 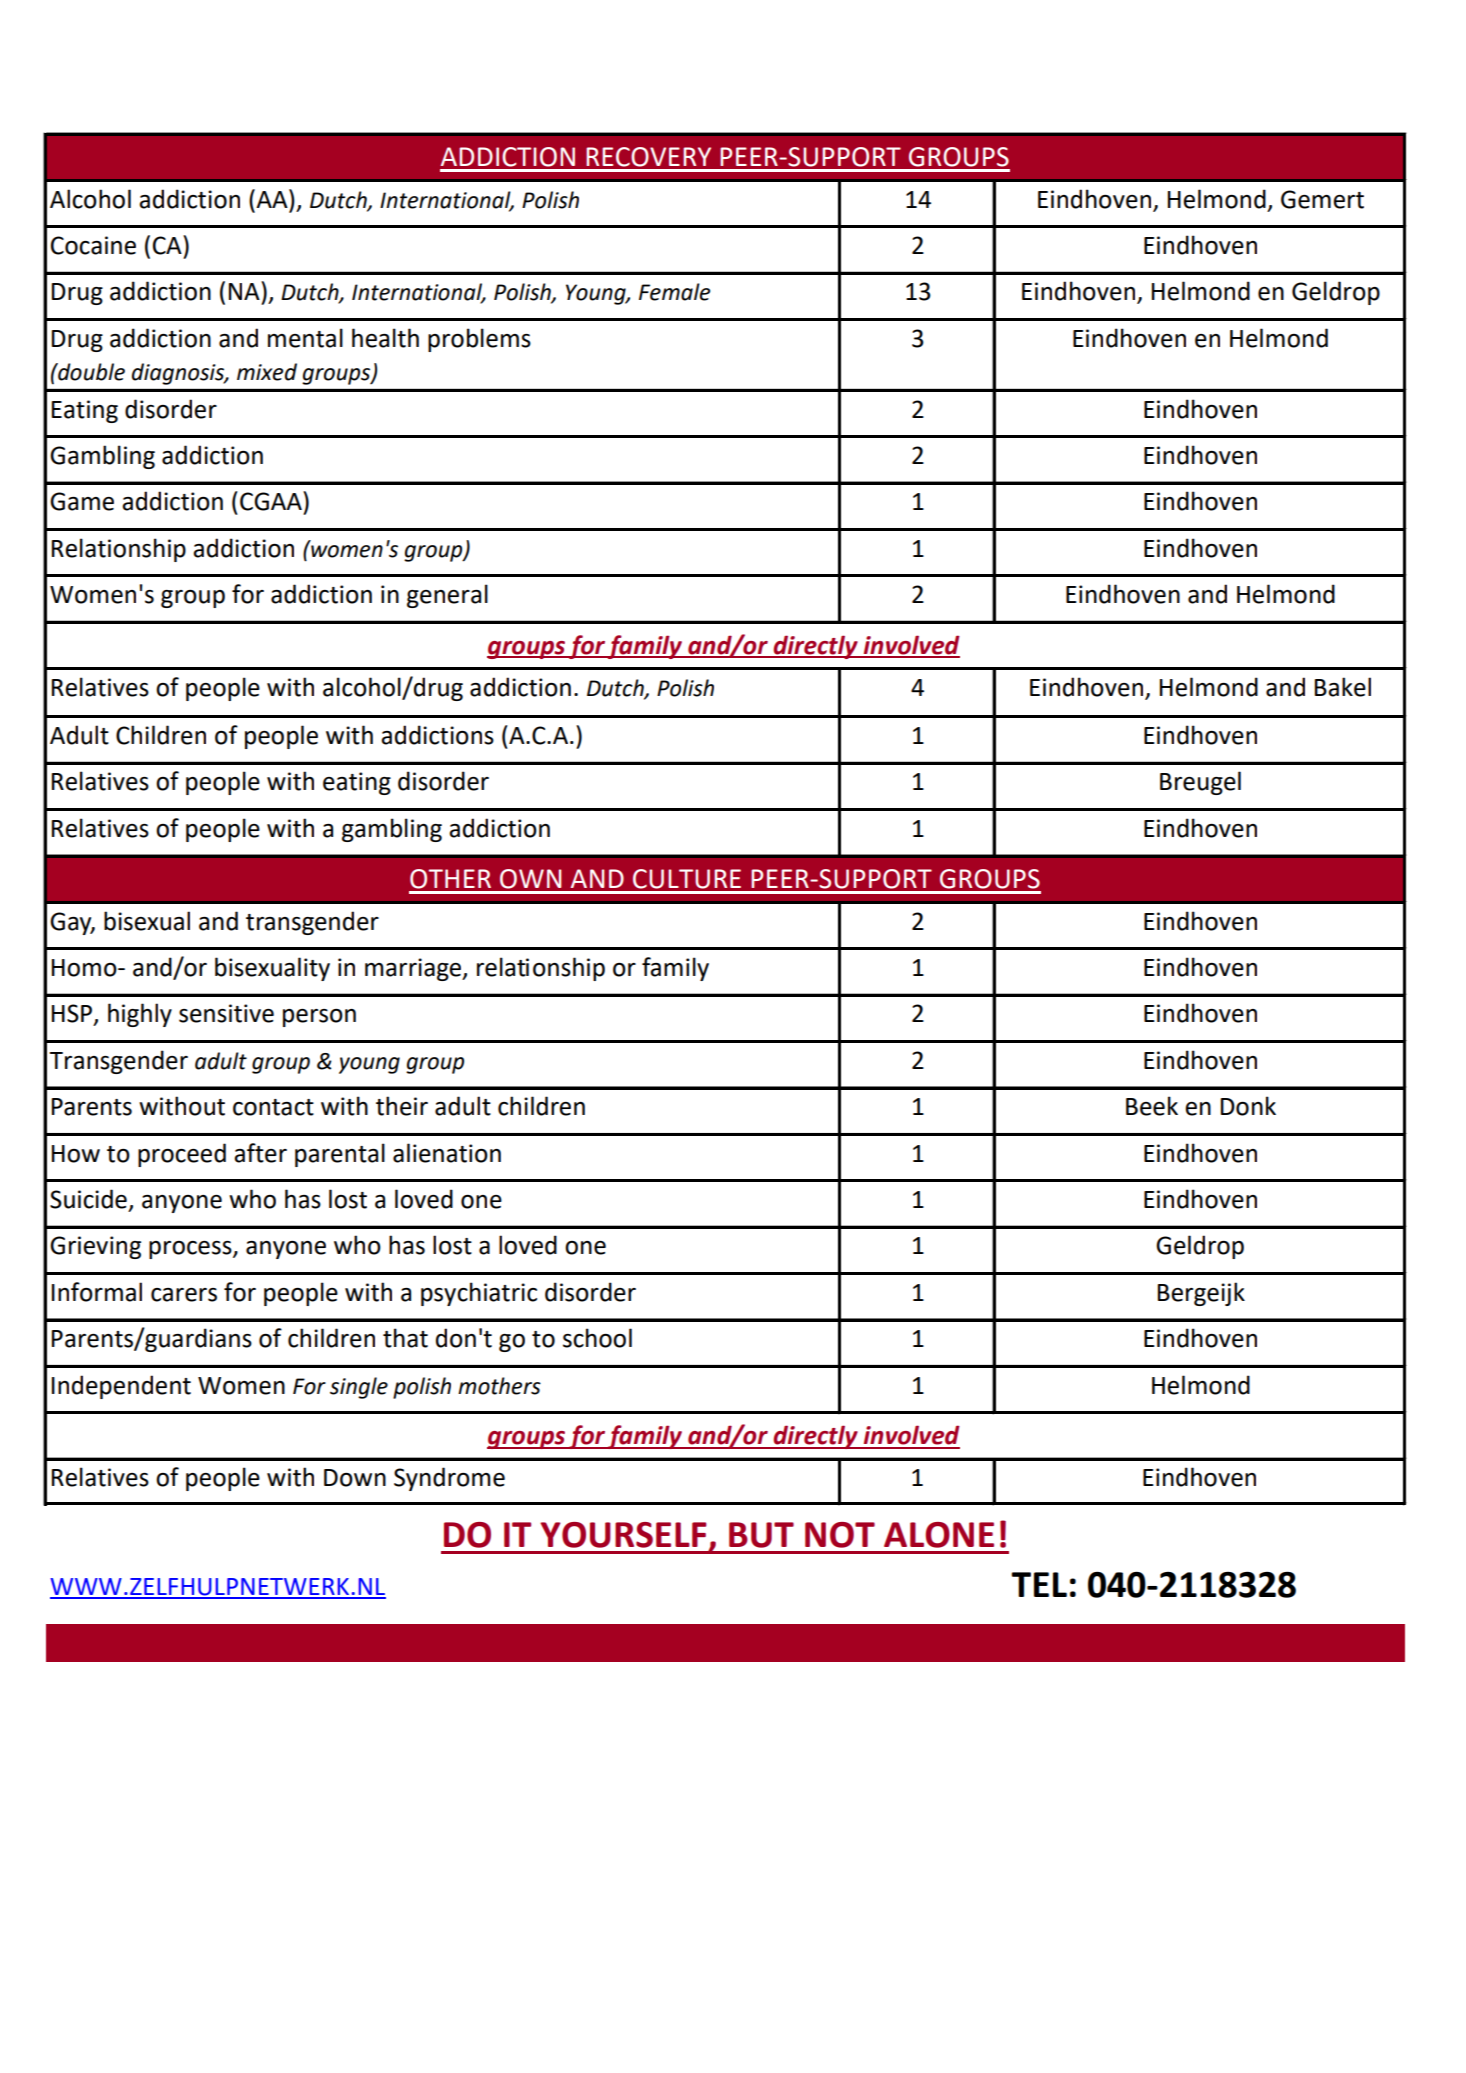 I want to click on problems, so click(x=479, y=340).
